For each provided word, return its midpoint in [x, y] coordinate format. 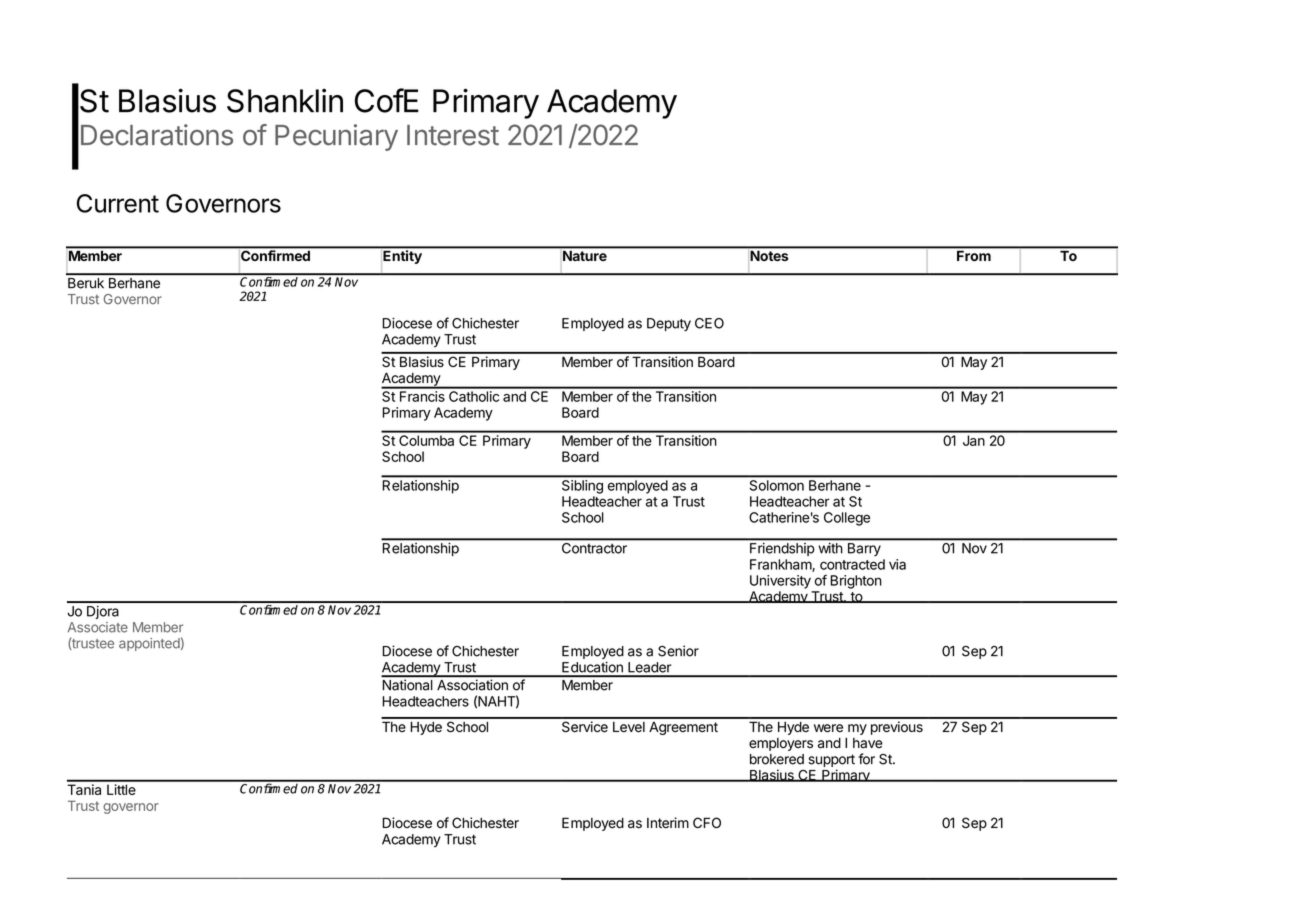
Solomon [777, 485]
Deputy [669, 324]
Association [472, 685]
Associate [98, 627]
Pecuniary [336, 137]
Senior [678, 651]
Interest [453, 135]
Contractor [594, 548]
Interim [668, 822]
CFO [707, 822]
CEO [709, 323]
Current [118, 203]
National [407, 685]
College [847, 519]
